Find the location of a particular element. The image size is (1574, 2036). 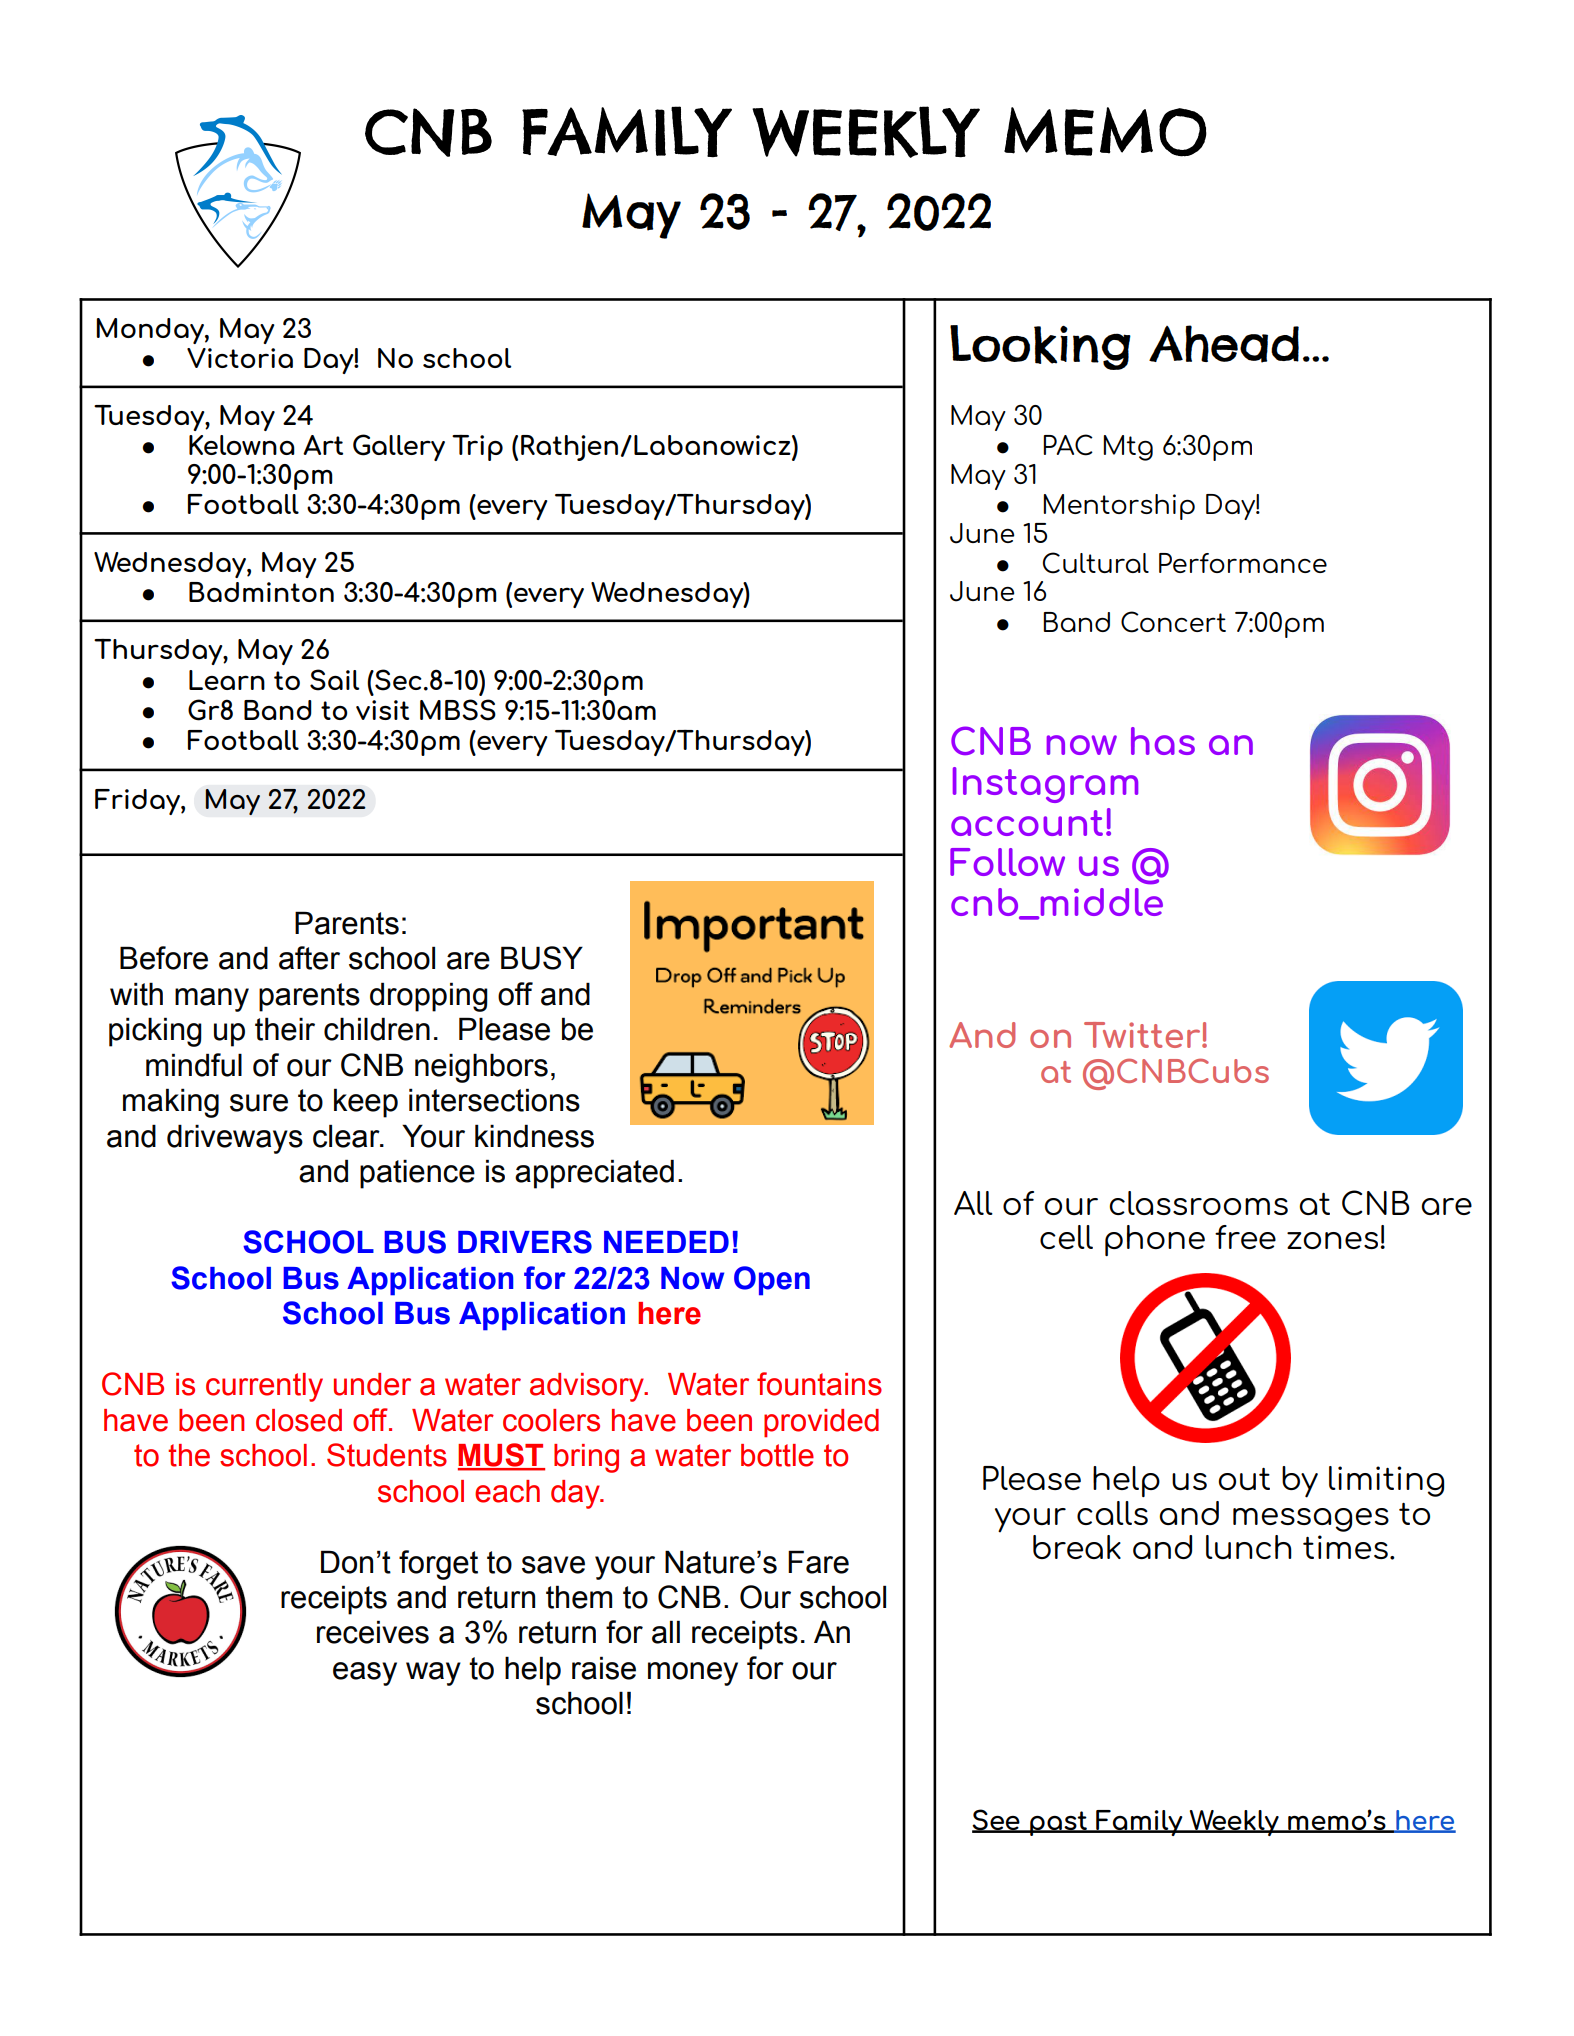

visit is located at coordinates (382, 710).
